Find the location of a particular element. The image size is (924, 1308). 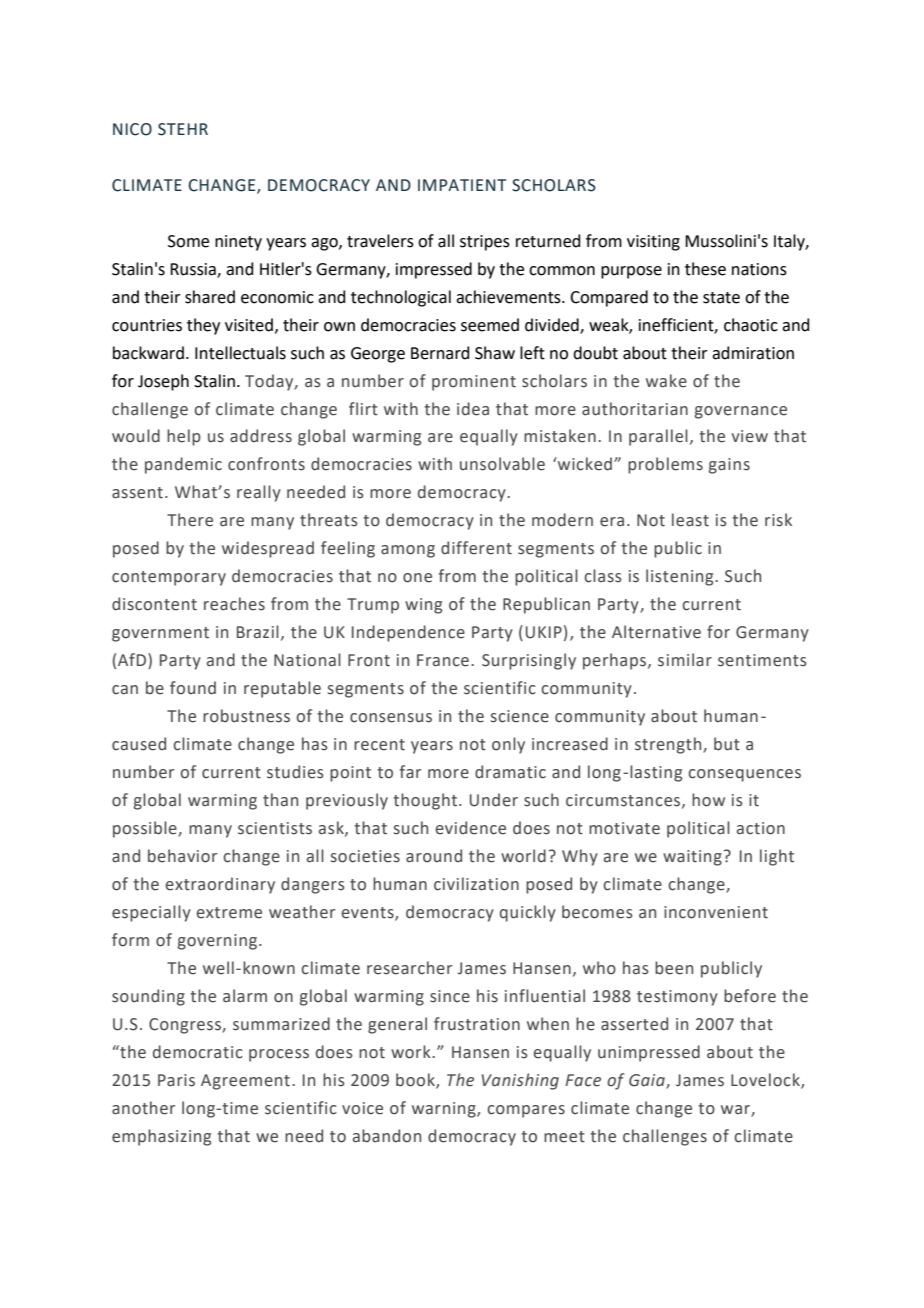

warning is located at coordinates (445, 1110).
